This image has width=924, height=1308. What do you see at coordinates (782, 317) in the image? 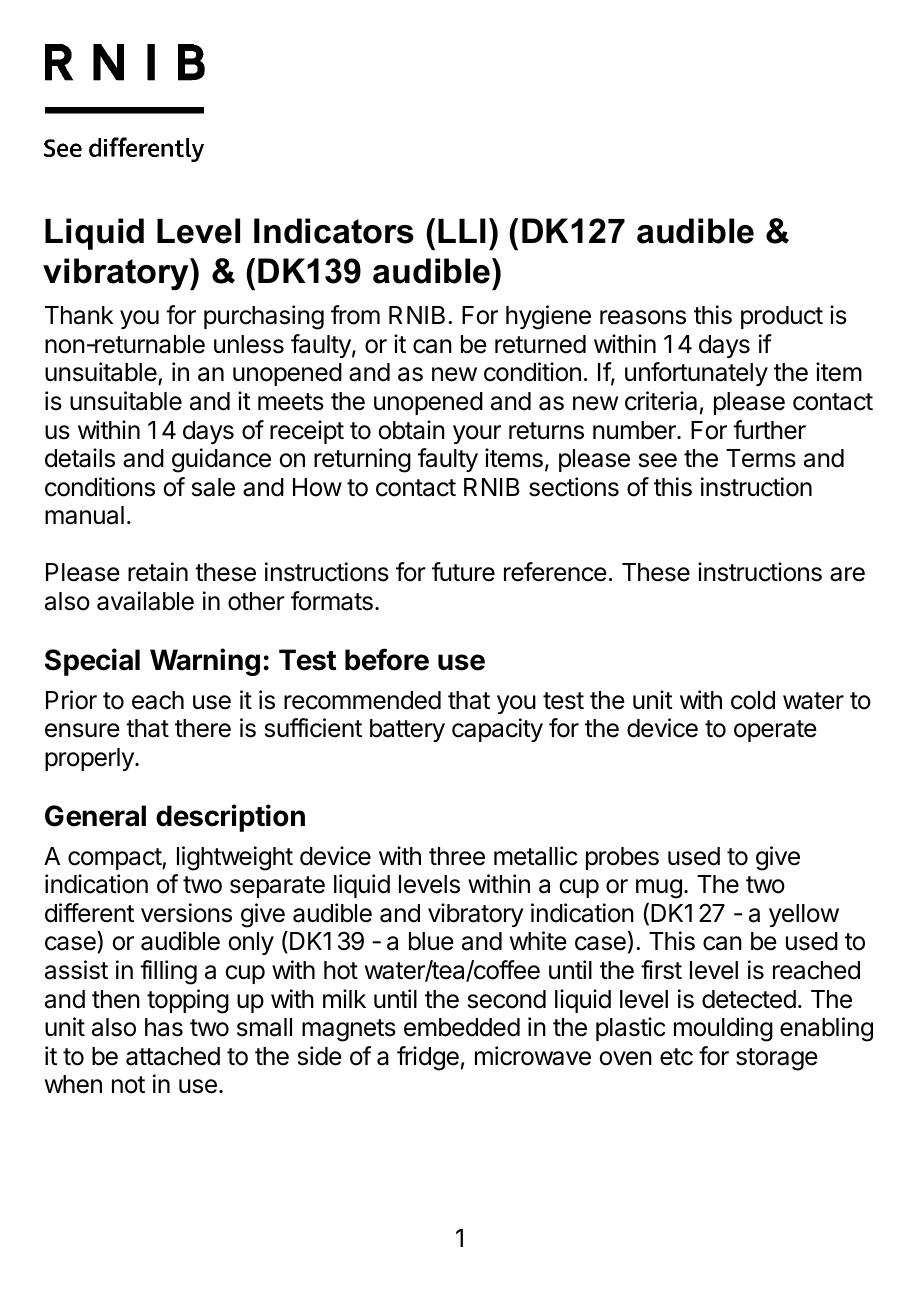
I see `product` at bounding box center [782, 317].
